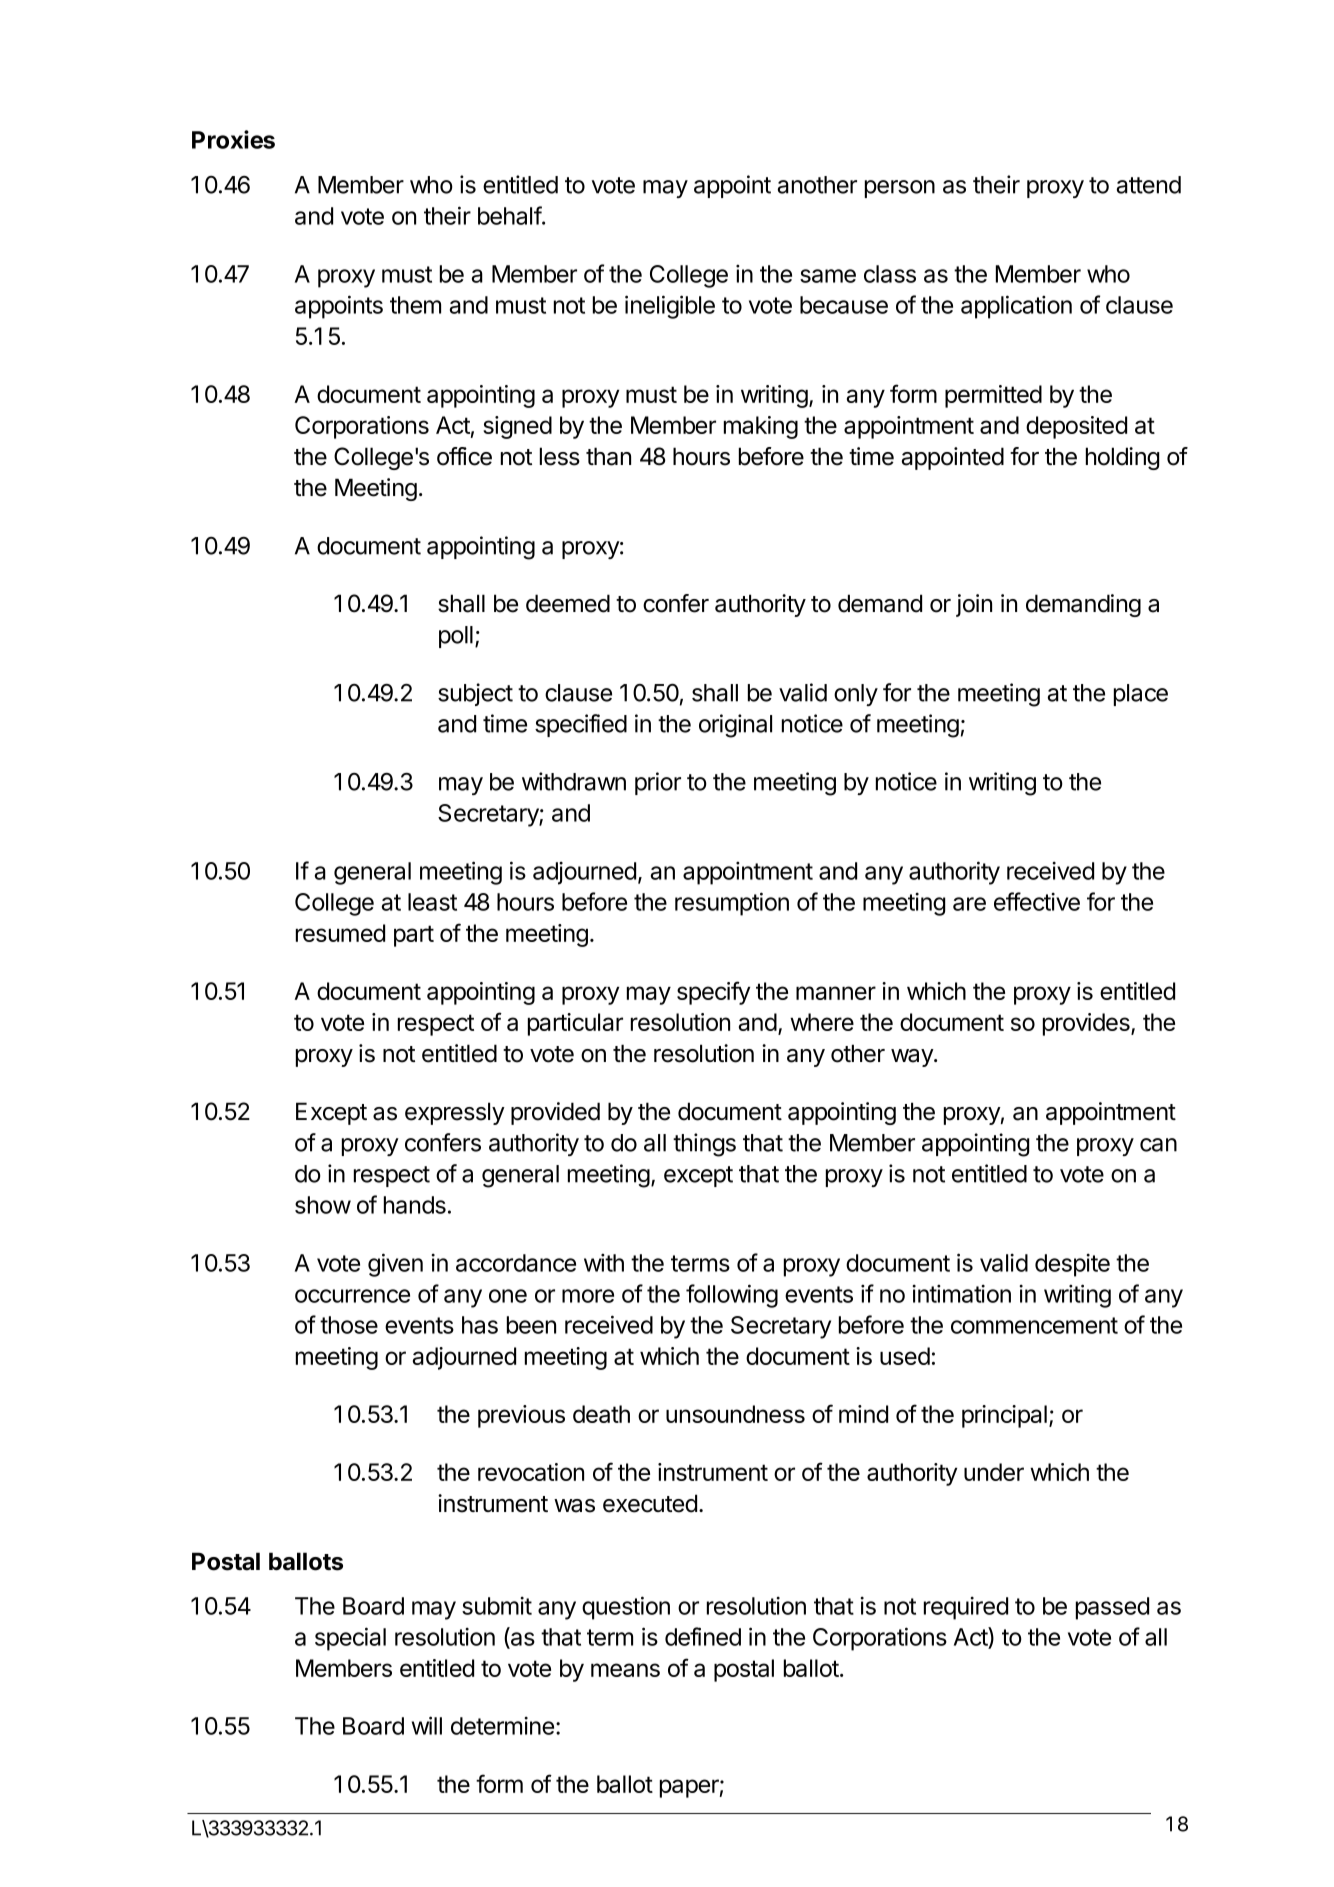  I want to click on Proxies, so click(233, 139).
